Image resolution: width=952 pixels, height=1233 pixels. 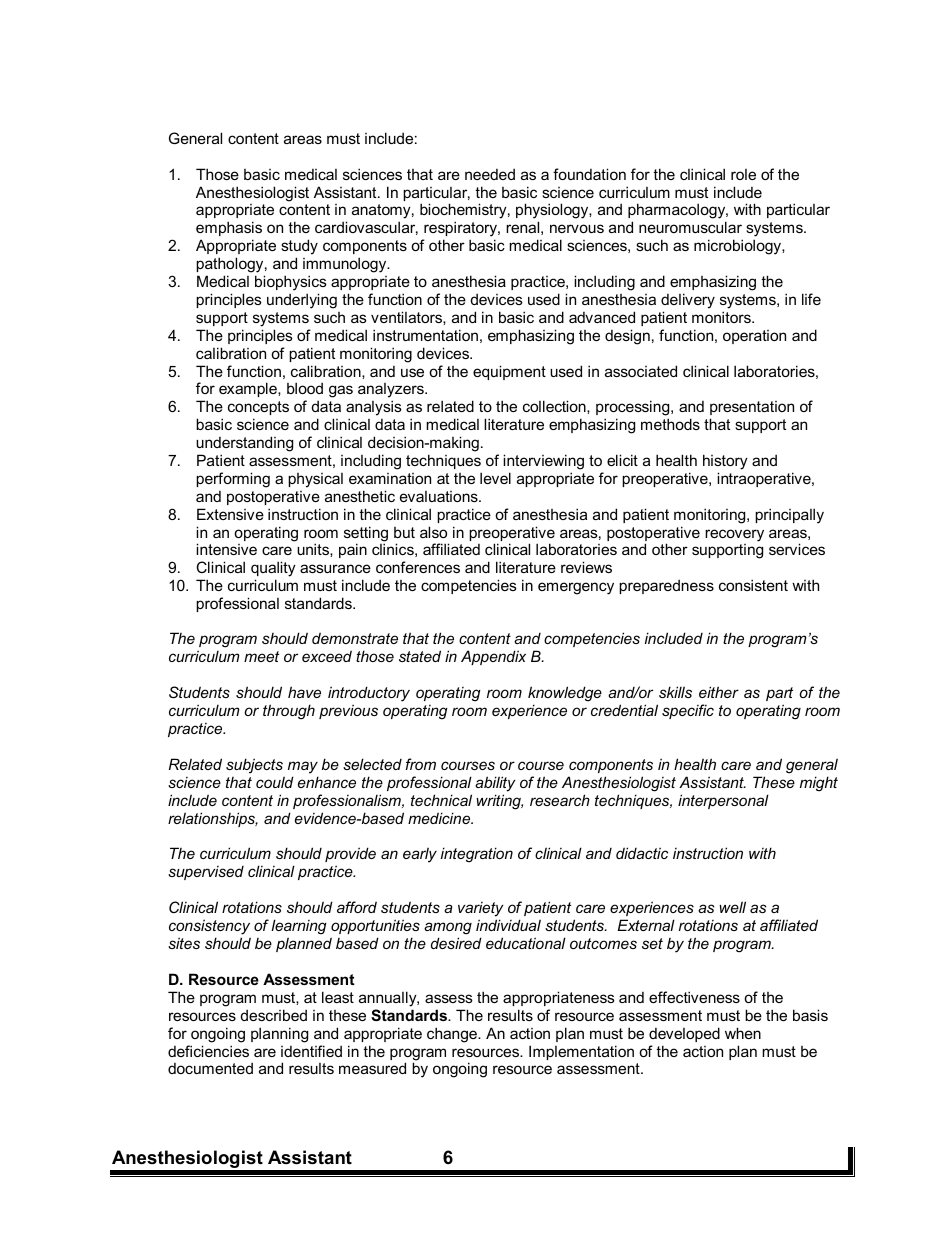 What do you see at coordinates (490, 174) in the screenshot?
I see `needed` at bounding box center [490, 174].
